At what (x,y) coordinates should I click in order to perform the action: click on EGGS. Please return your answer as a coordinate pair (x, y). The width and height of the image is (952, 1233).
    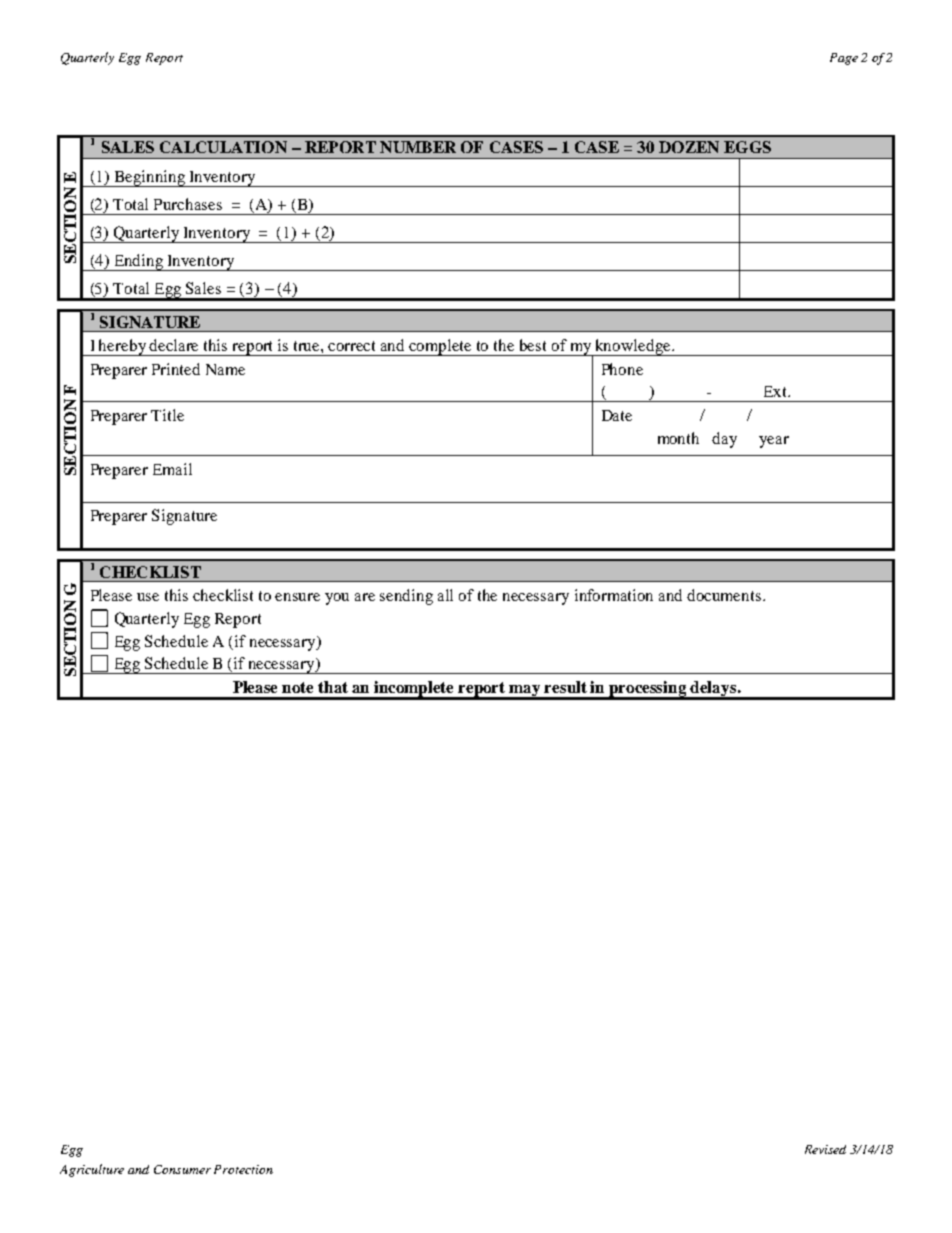
    Looking at the image, I should click on (747, 147).
